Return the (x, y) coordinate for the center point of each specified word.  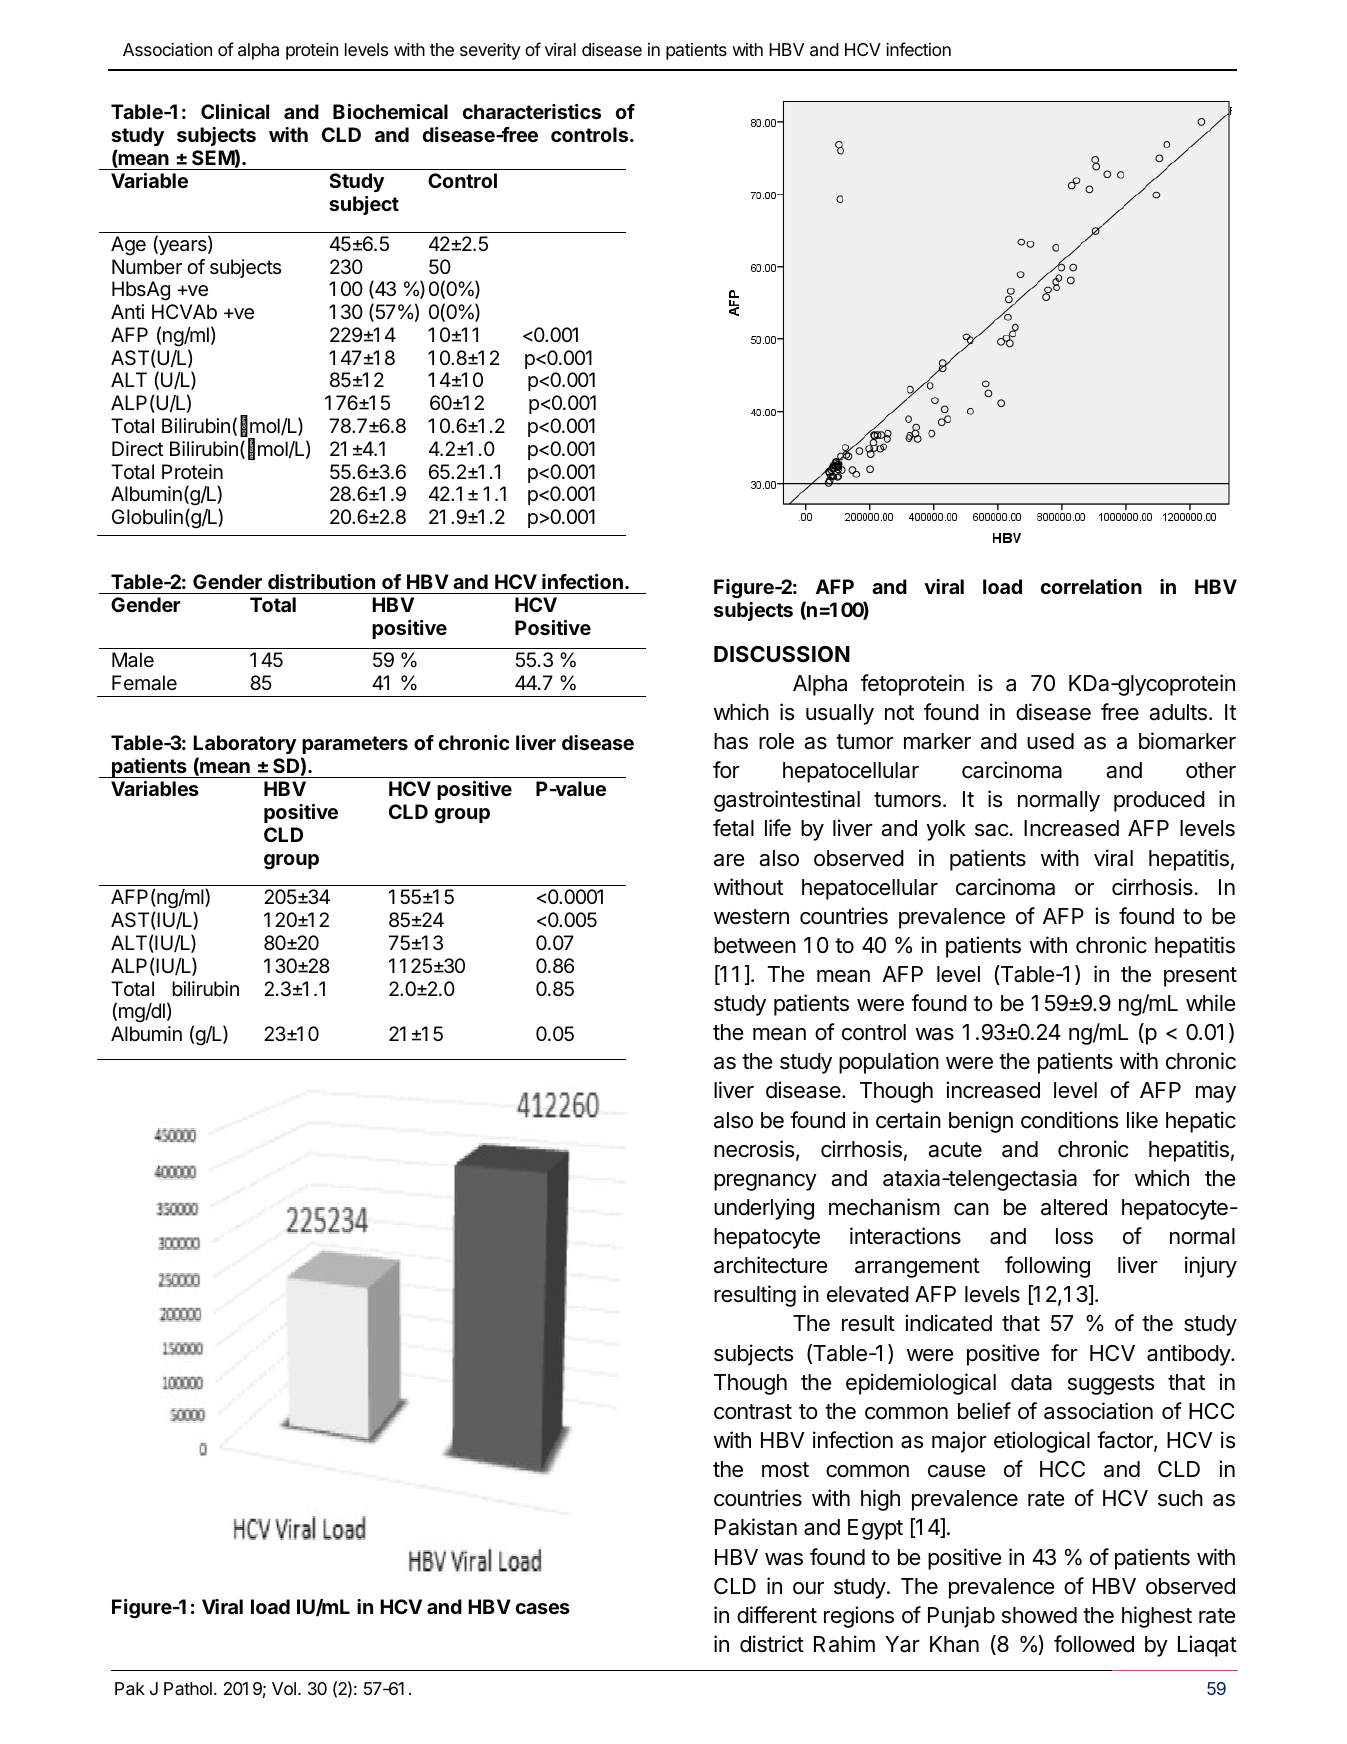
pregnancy (765, 1182)
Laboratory (244, 744)
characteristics (532, 111)
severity (490, 51)
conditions (1069, 1120)
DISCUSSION (782, 654)
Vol (284, 1688)
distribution (321, 581)
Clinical (235, 111)
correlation (1091, 586)
